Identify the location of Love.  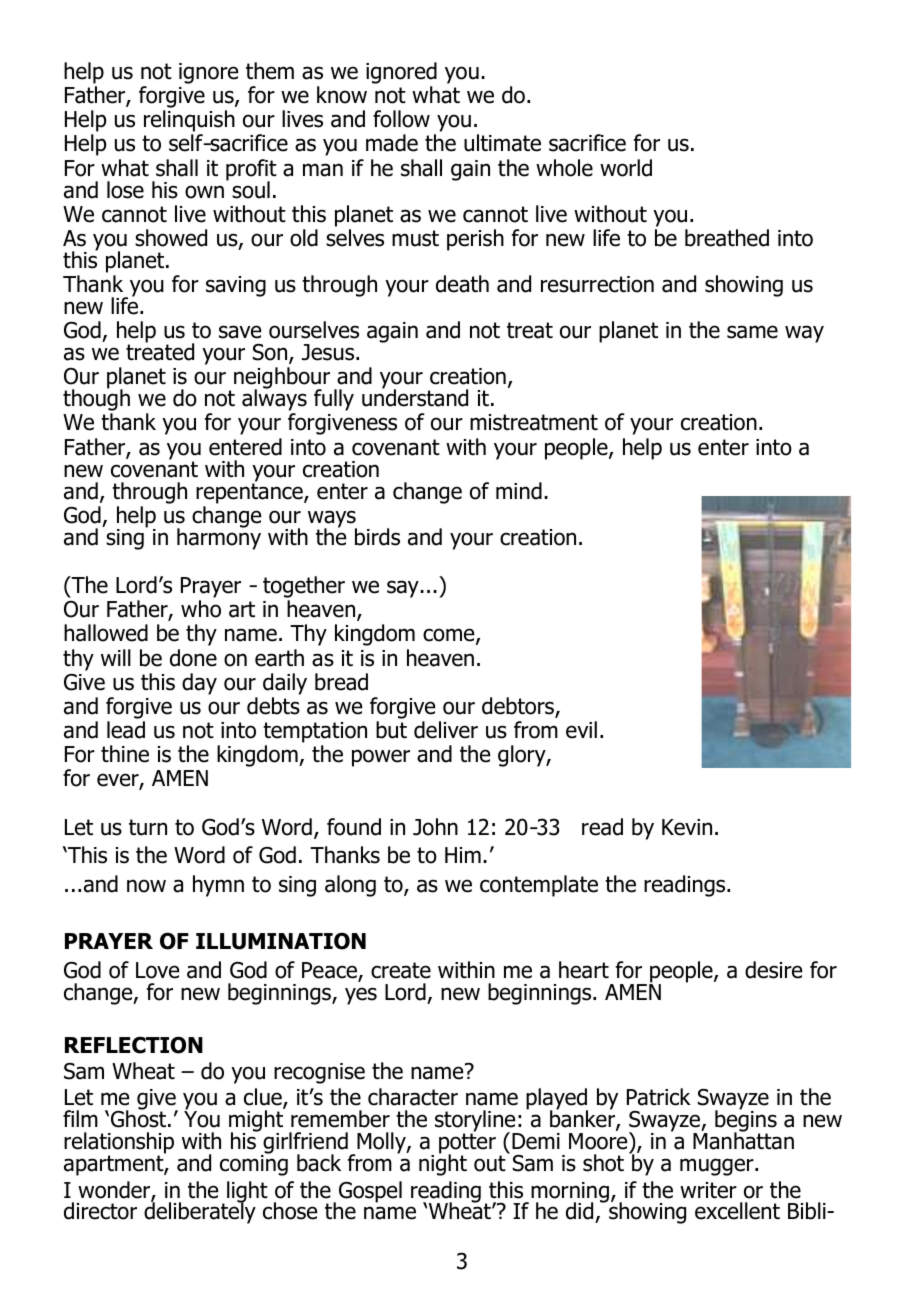
(157, 970).
